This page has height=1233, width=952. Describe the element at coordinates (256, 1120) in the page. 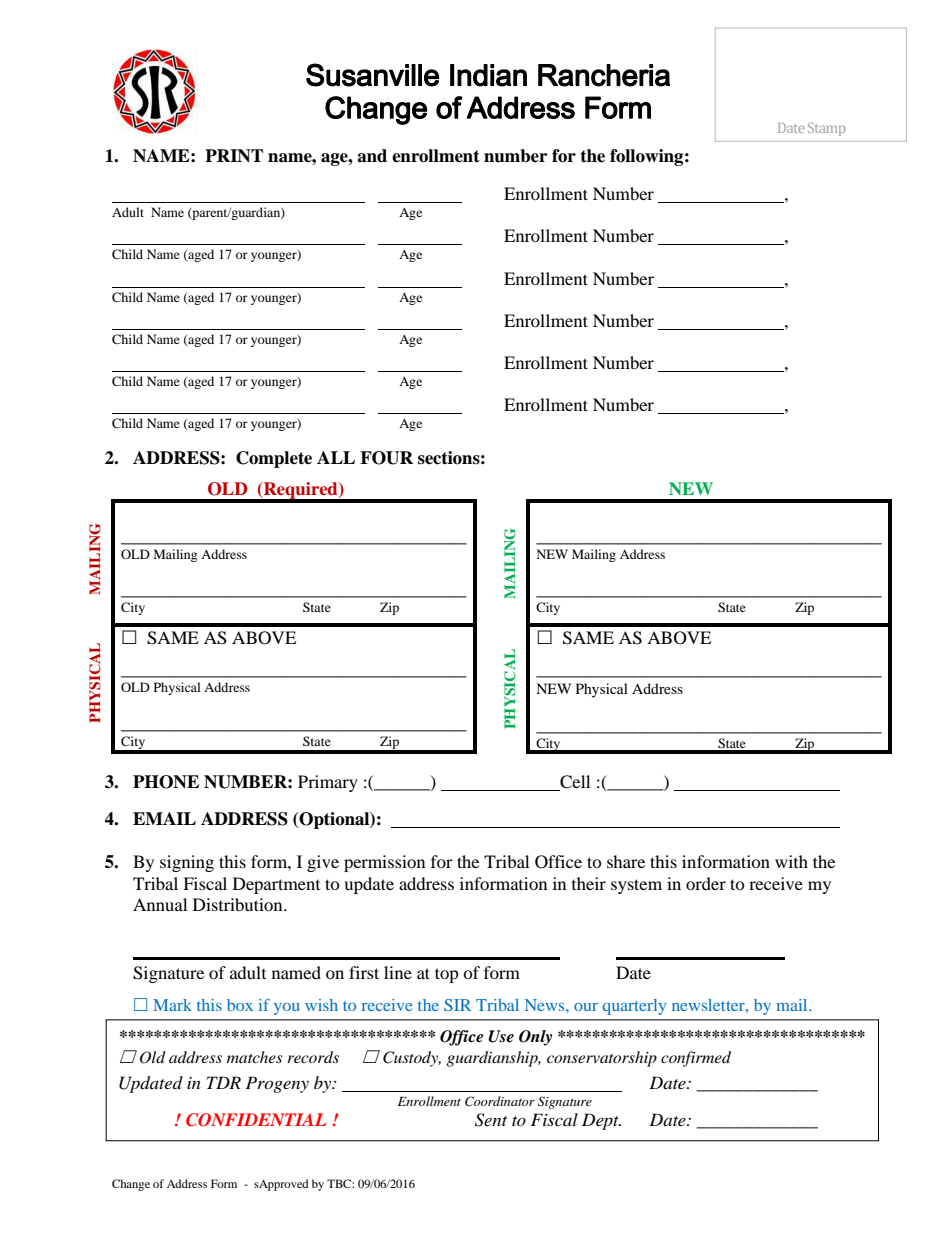

I see `CONFIDENTIAL` at that location.
